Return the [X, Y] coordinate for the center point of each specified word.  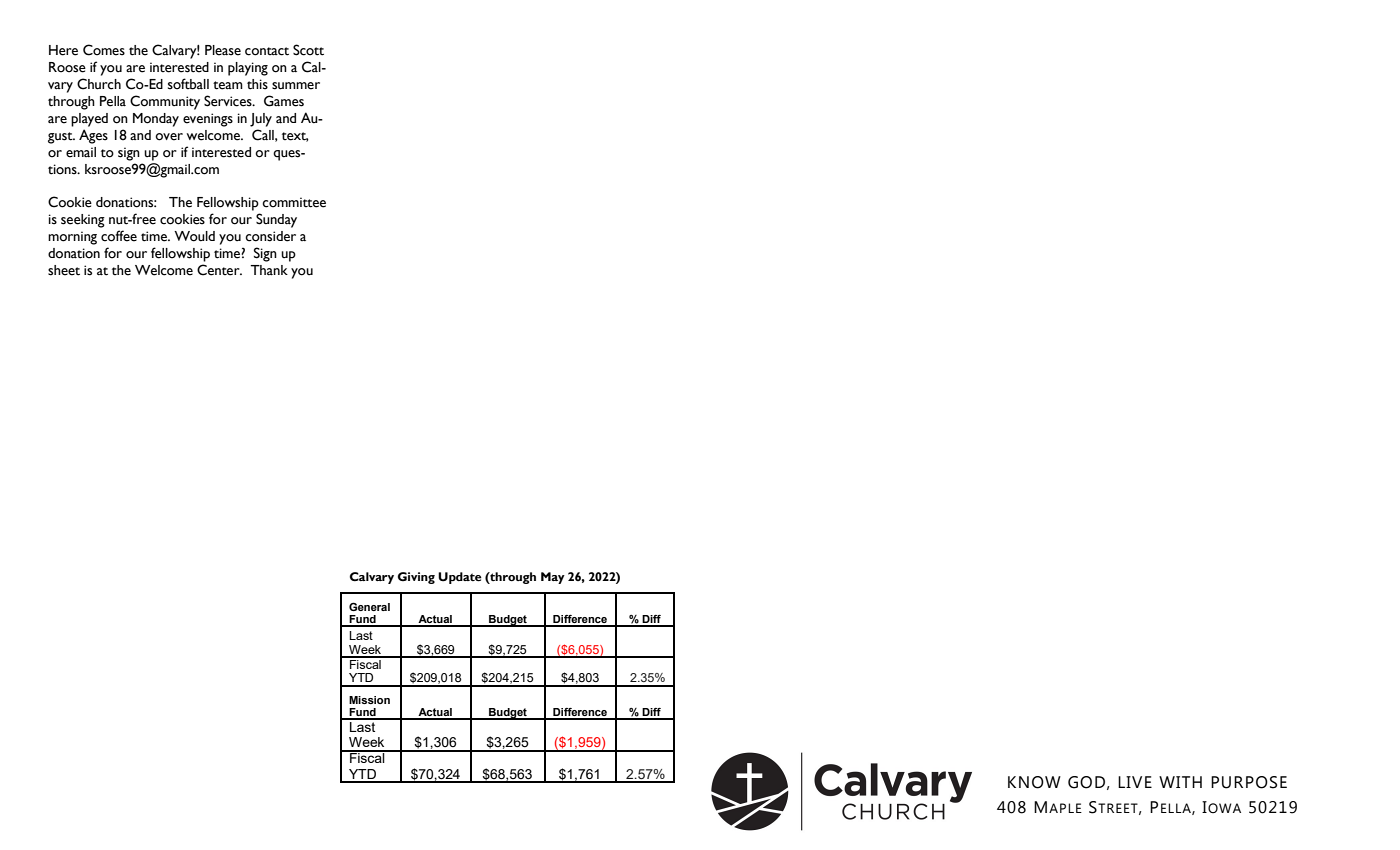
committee [294, 202]
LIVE [1135, 782]
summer [296, 86]
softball [188, 84]
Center [219, 270]
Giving [416, 578]
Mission [369, 700]
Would [194, 236]
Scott [308, 50]
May [553, 578]
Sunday [276, 220]
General [369, 606]
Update [460, 578]
